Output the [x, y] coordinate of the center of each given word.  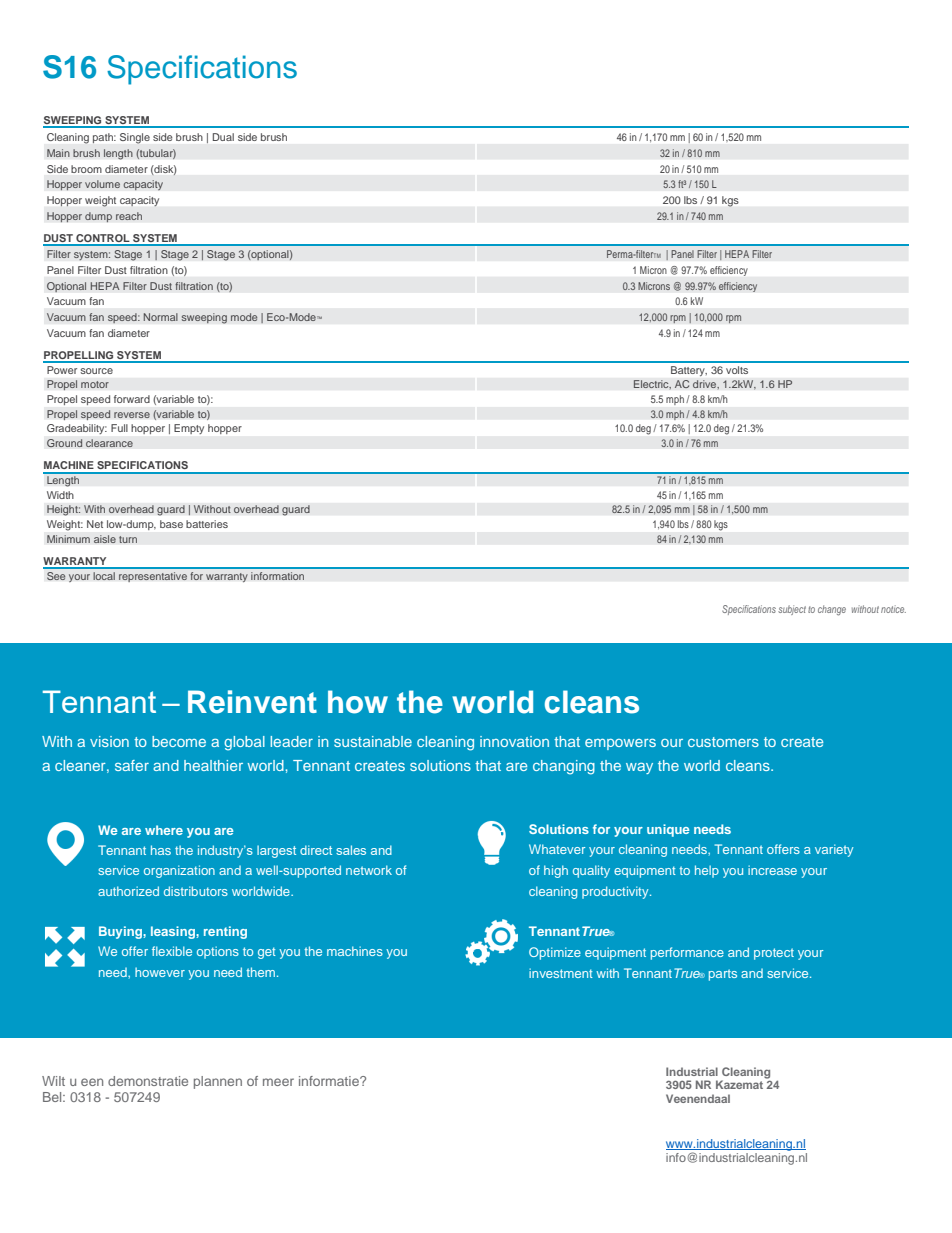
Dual [223, 137]
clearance [109, 443]
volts [737, 370]
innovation [514, 741]
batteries [207, 524]
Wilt [53, 1081]
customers [723, 742]
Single [135, 138]
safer [132, 765]
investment [561, 973]
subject [792, 610]
